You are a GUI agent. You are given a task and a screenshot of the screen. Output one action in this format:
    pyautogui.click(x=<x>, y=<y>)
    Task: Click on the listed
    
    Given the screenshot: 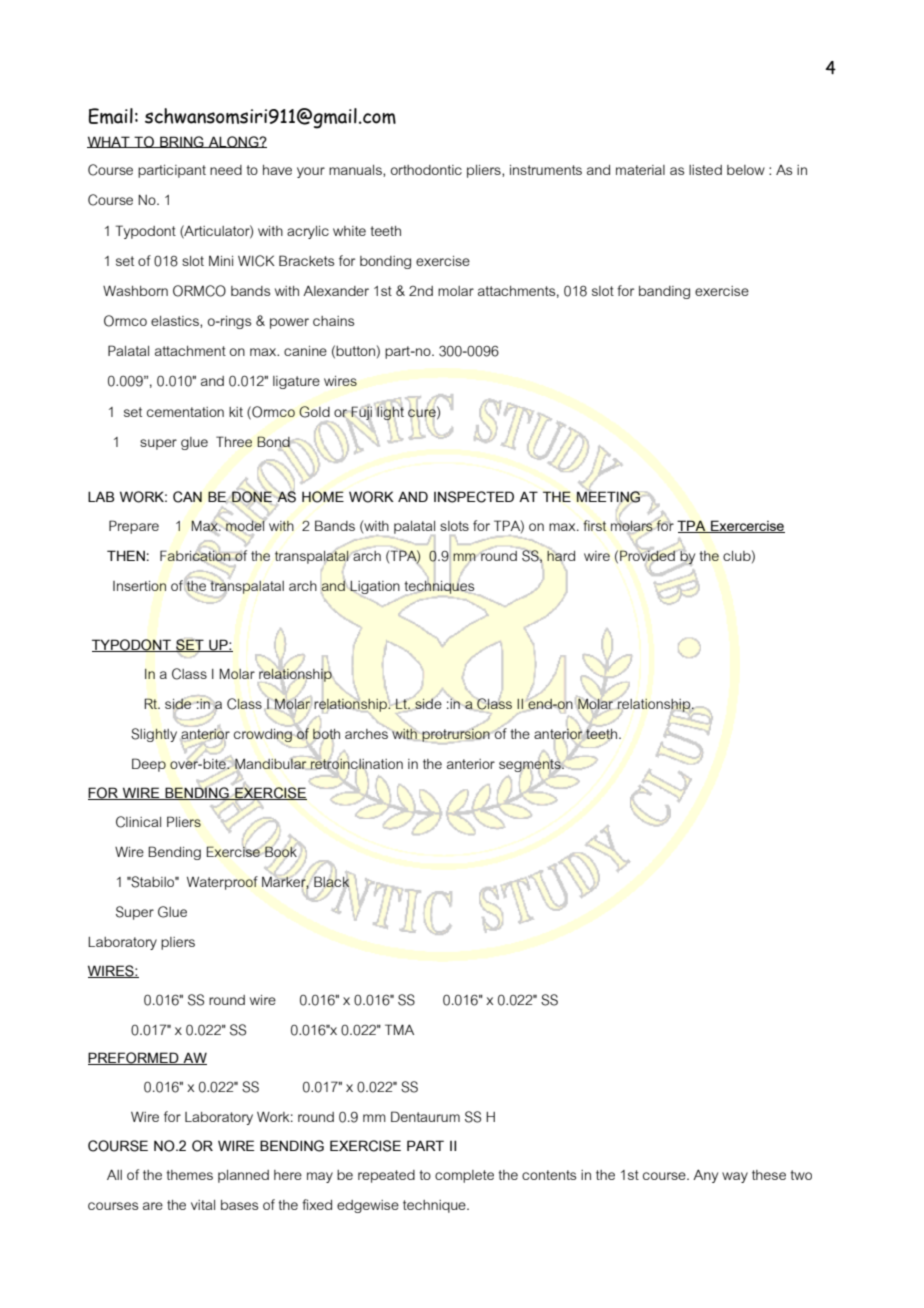 What is the action you would take?
    pyautogui.click(x=705, y=170)
